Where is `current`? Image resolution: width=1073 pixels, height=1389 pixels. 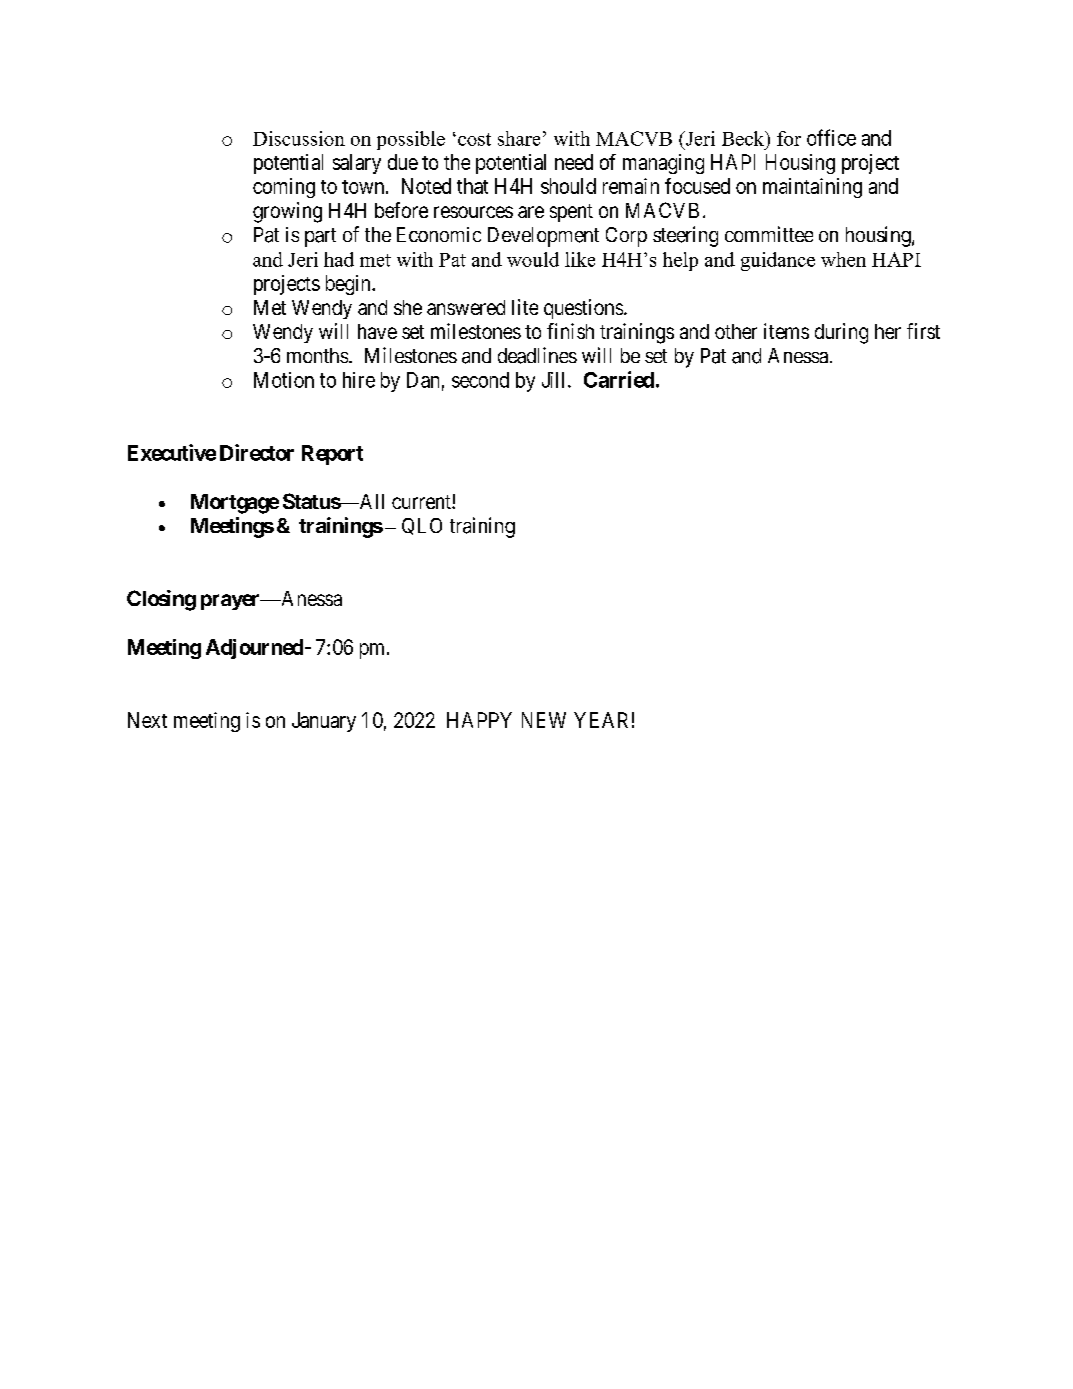
current is located at coordinates (422, 502).
